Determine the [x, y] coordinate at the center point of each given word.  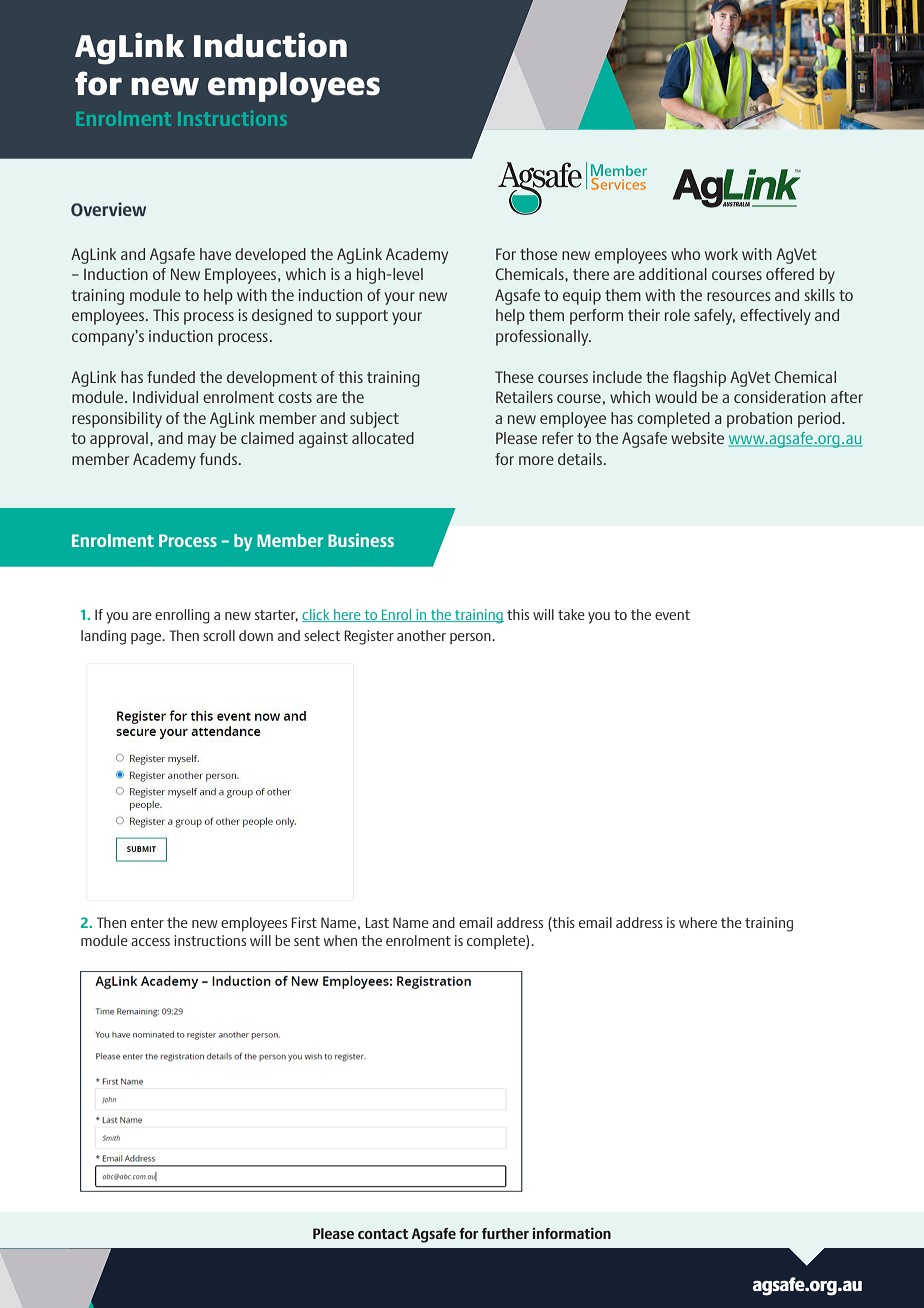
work [721, 254]
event [672, 615]
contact [383, 1234]
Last [377, 922]
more [536, 460]
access [150, 942]
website [697, 438]
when [340, 940]
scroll [219, 635]
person [471, 638]
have [215, 254]
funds [218, 459]
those [538, 254]
